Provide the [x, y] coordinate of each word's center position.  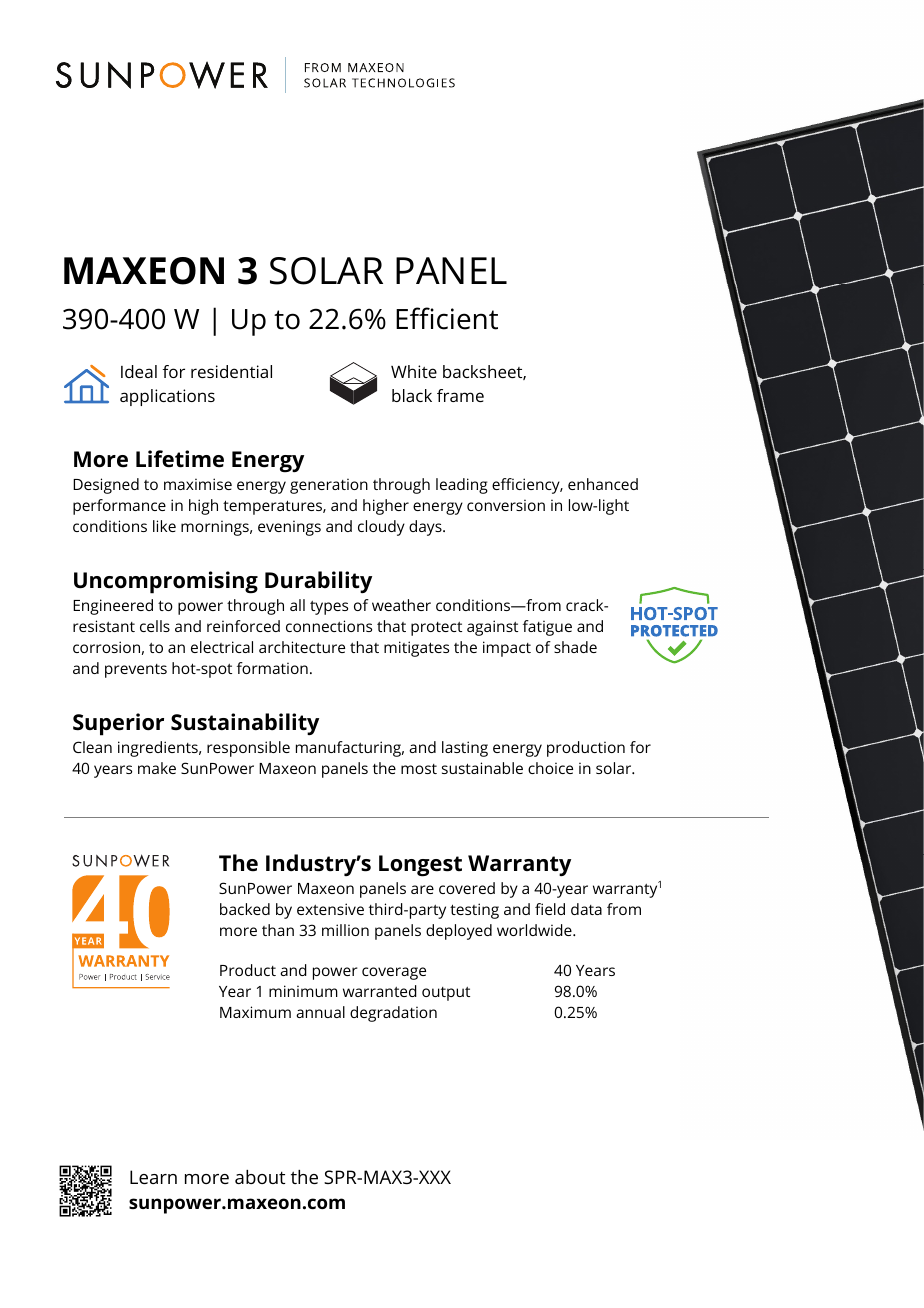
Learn [153, 1177]
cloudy [381, 528]
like [164, 526]
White [414, 371]
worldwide [535, 930]
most [419, 769]
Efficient [447, 318]
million [345, 930]
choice [550, 768]
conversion [506, 505]
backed [245, 909]
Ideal [139, 371]
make [157, 768]
